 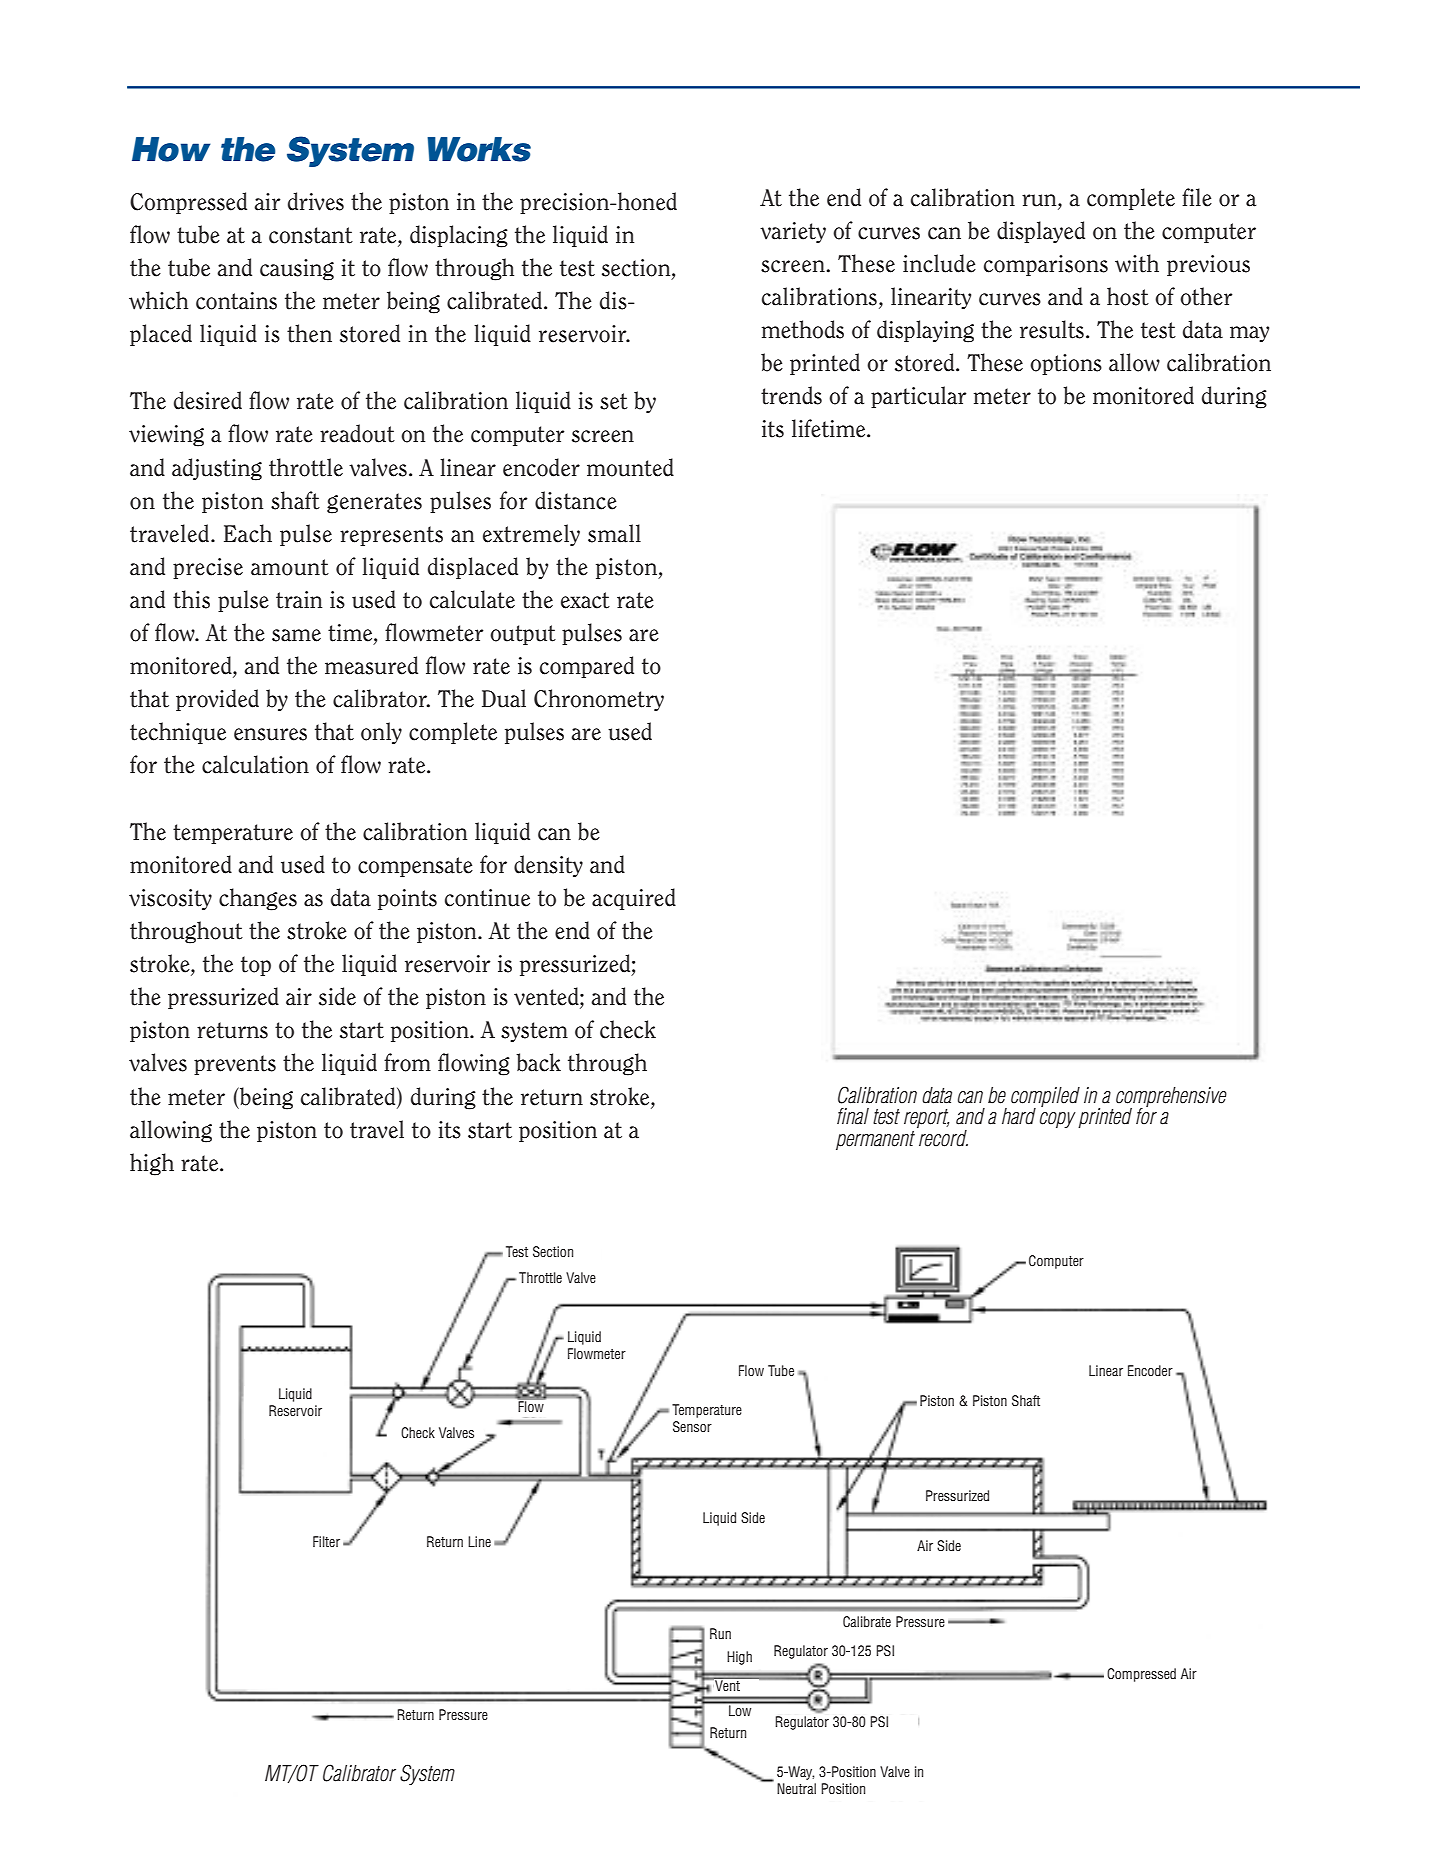 I want to click on Sensor, so click(x=692, y=1426).
